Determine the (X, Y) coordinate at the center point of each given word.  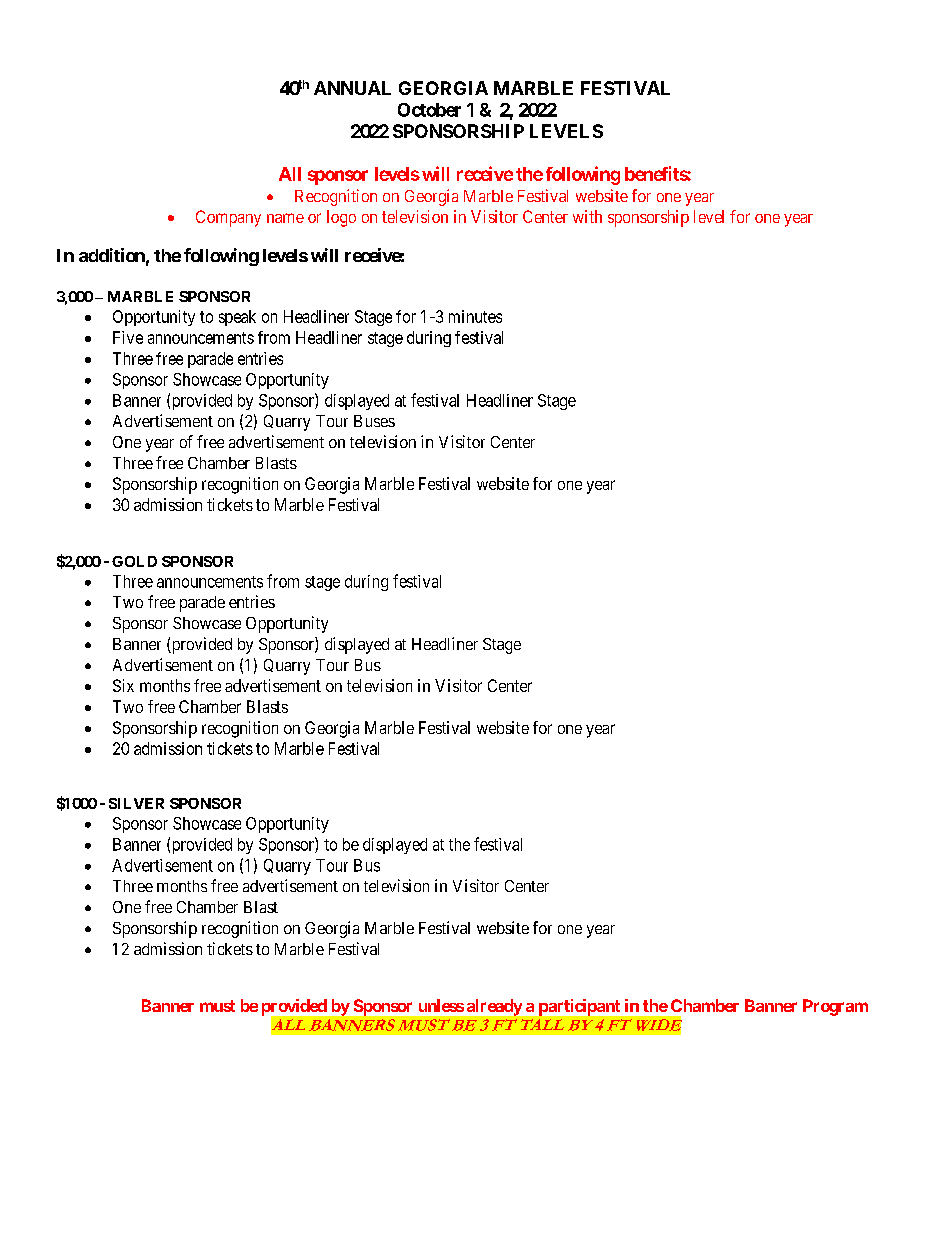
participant (579, 1007)
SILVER (136, 803)
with (587, 216)
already (494, 1007)
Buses (374, 421)
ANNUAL (352, 88)
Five (128, 337)
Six (123, 685)
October (429, 110)
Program (835, 1007)
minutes (475, 316)
